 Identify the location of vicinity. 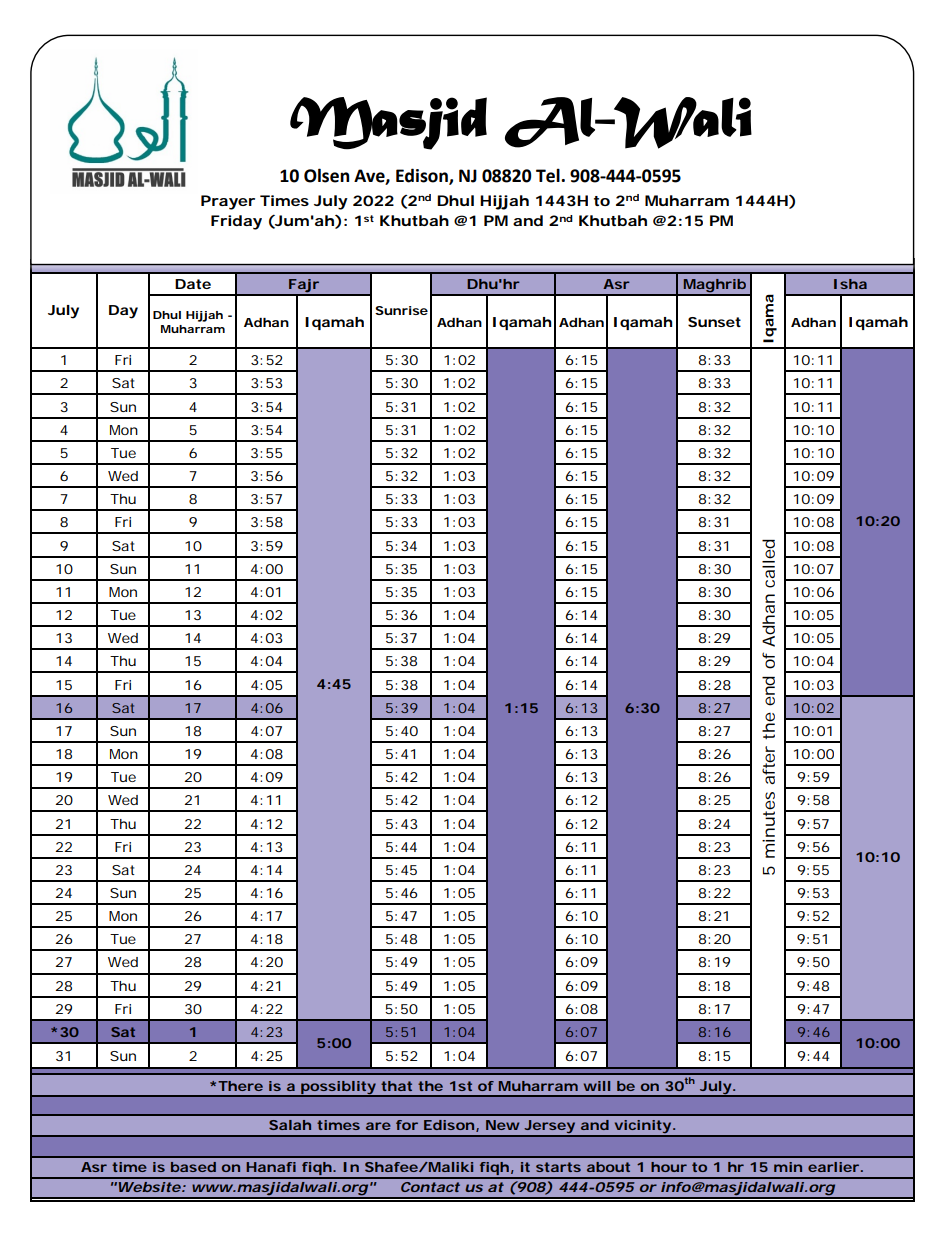
(642, 1128).
